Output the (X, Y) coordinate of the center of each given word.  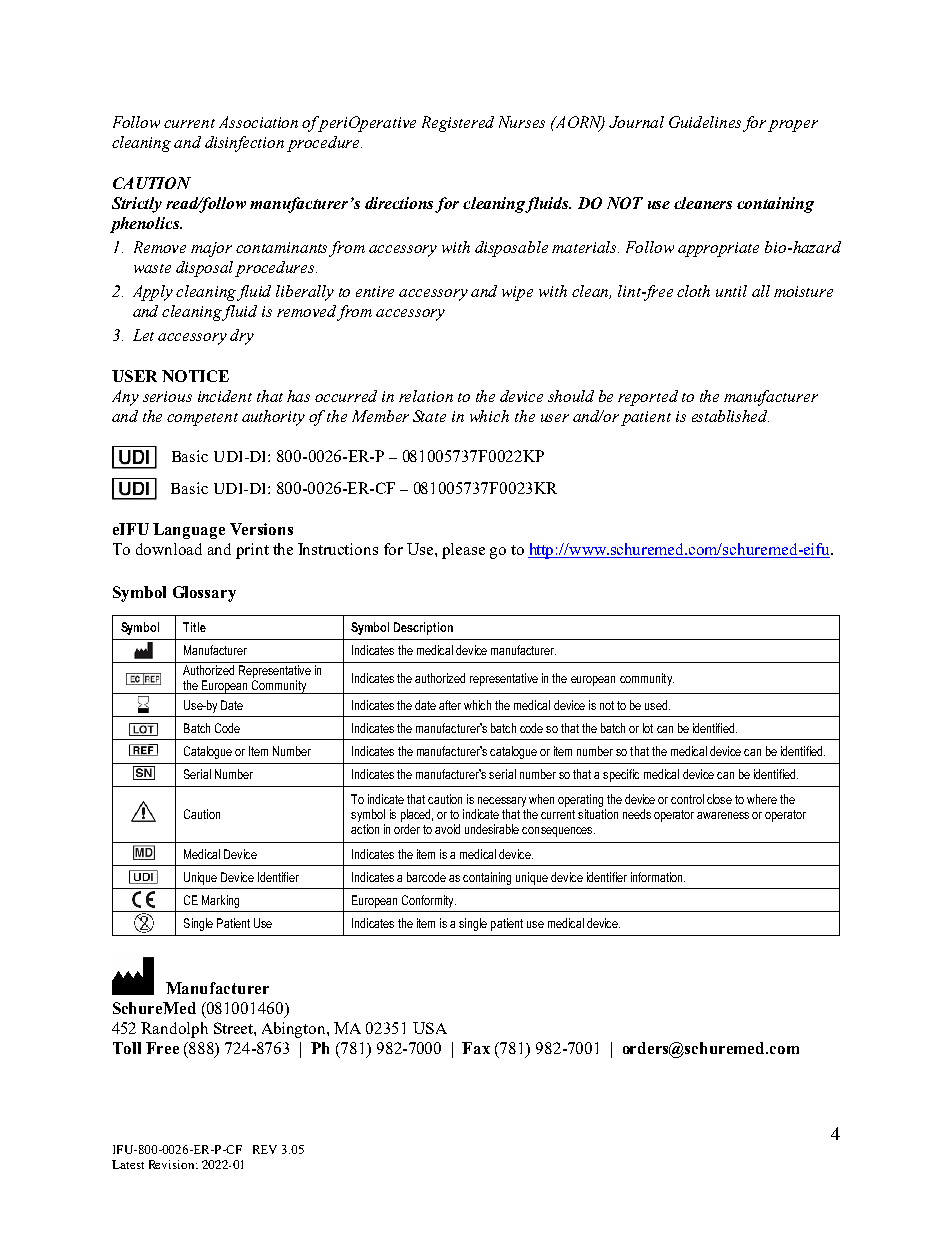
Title (194, 627)
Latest (128, 1164)
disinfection (244, 144)
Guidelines (705, 122)
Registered (458, 124)
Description (423, 628)
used (656, 705)
